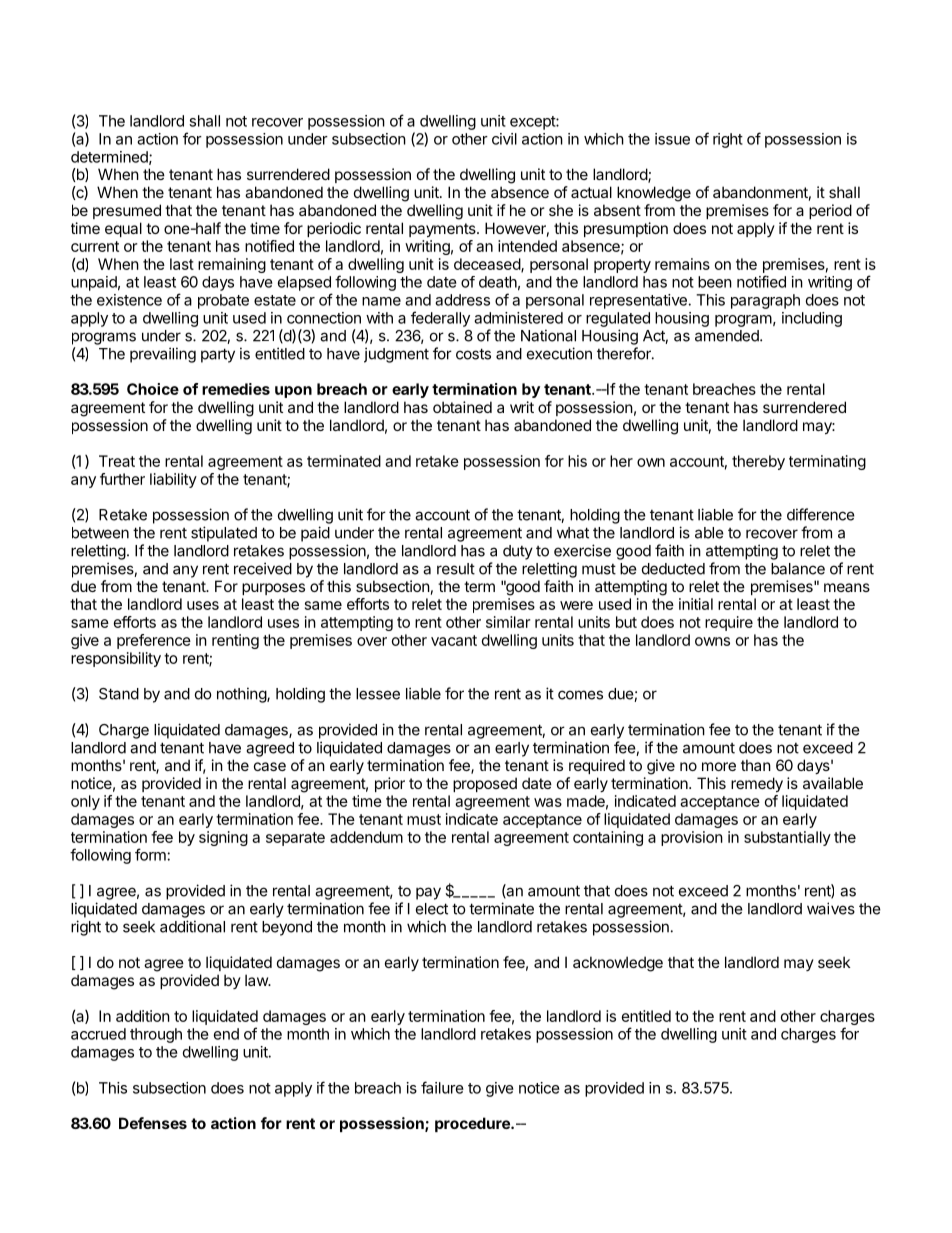  What do you see at coordinates (462, 407) in the screenshot?
I see `obtained` at bounding box center [462, 407].
